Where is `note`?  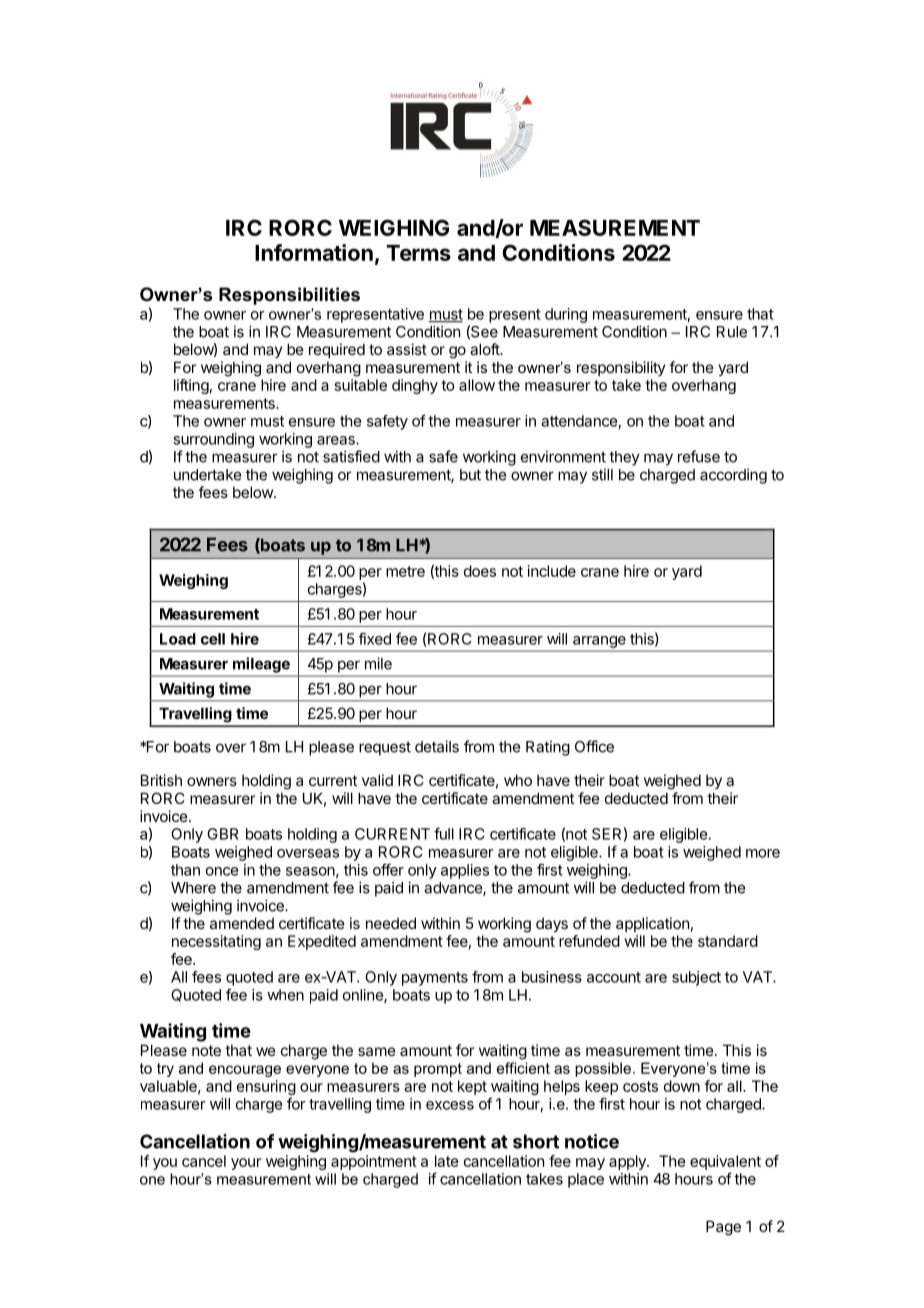 note is located at coordinates (206, 1050).
